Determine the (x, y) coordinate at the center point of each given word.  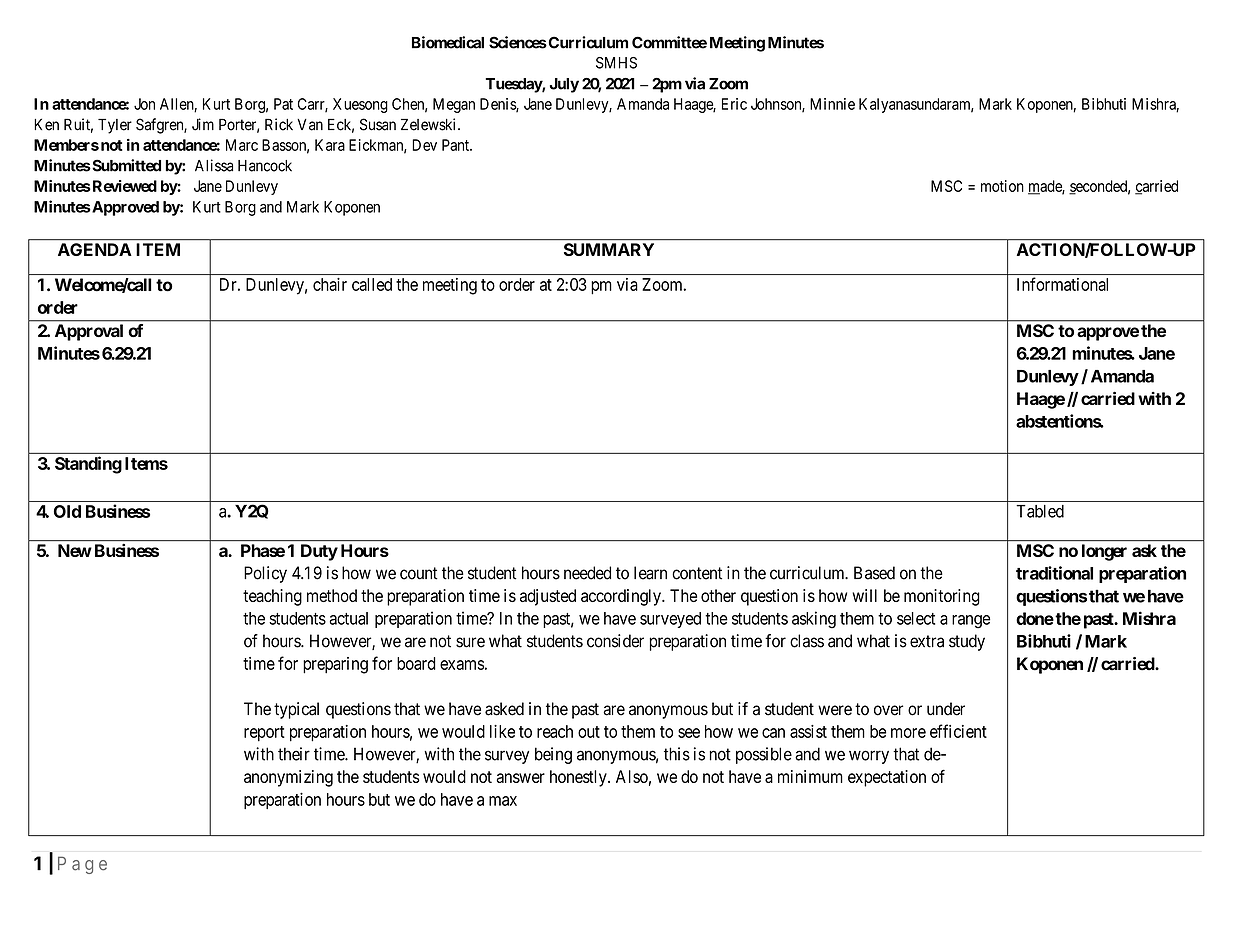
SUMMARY (609, 249)
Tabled (1040, 511)
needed (587, 573)
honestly (579, 778)
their (294, 754)
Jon (144, 104)
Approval (89, 332)
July (564, 85)
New (75, 550)
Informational (1062, 284)
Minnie (832, 104)
